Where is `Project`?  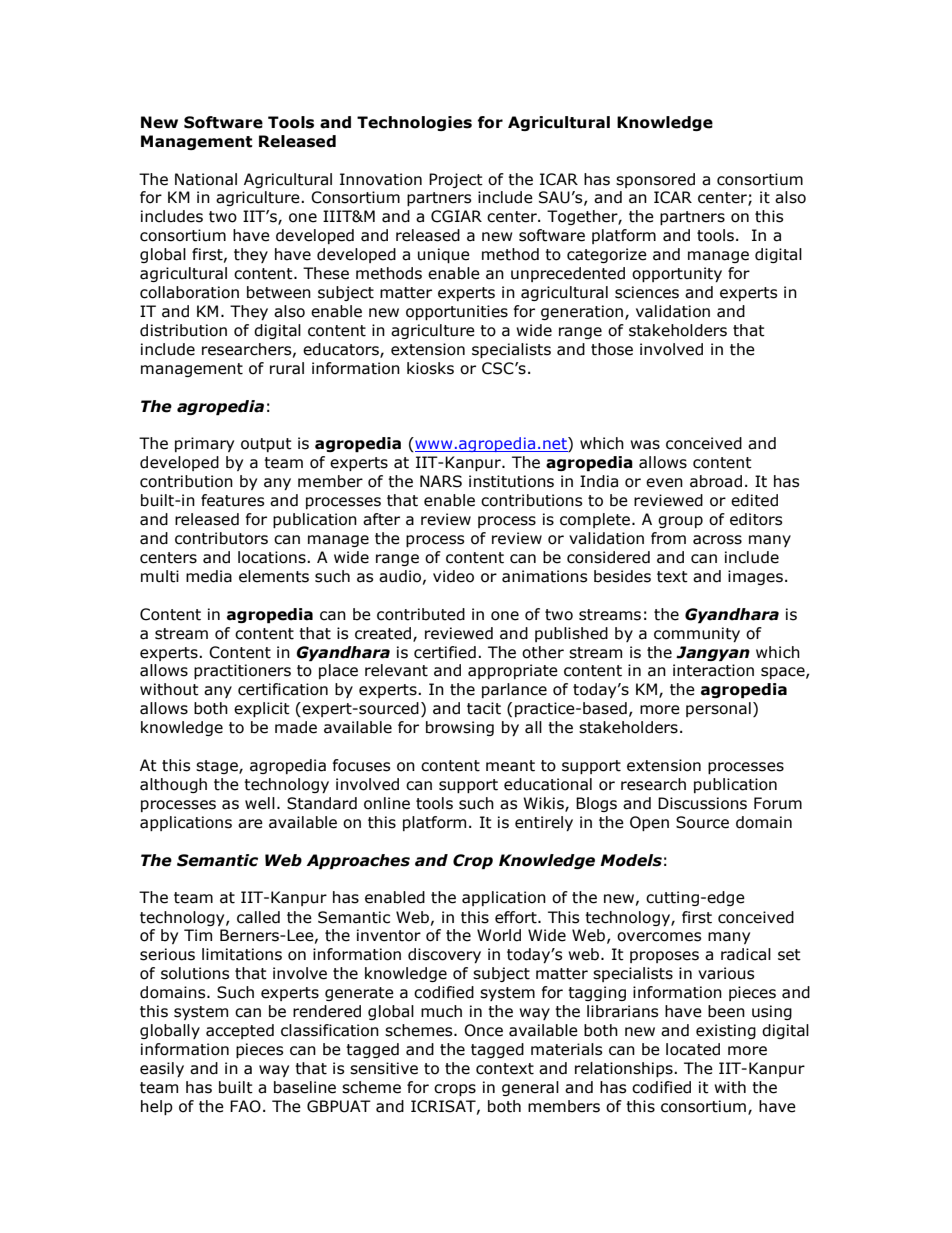
Project is located at coordinates (456, 180).
